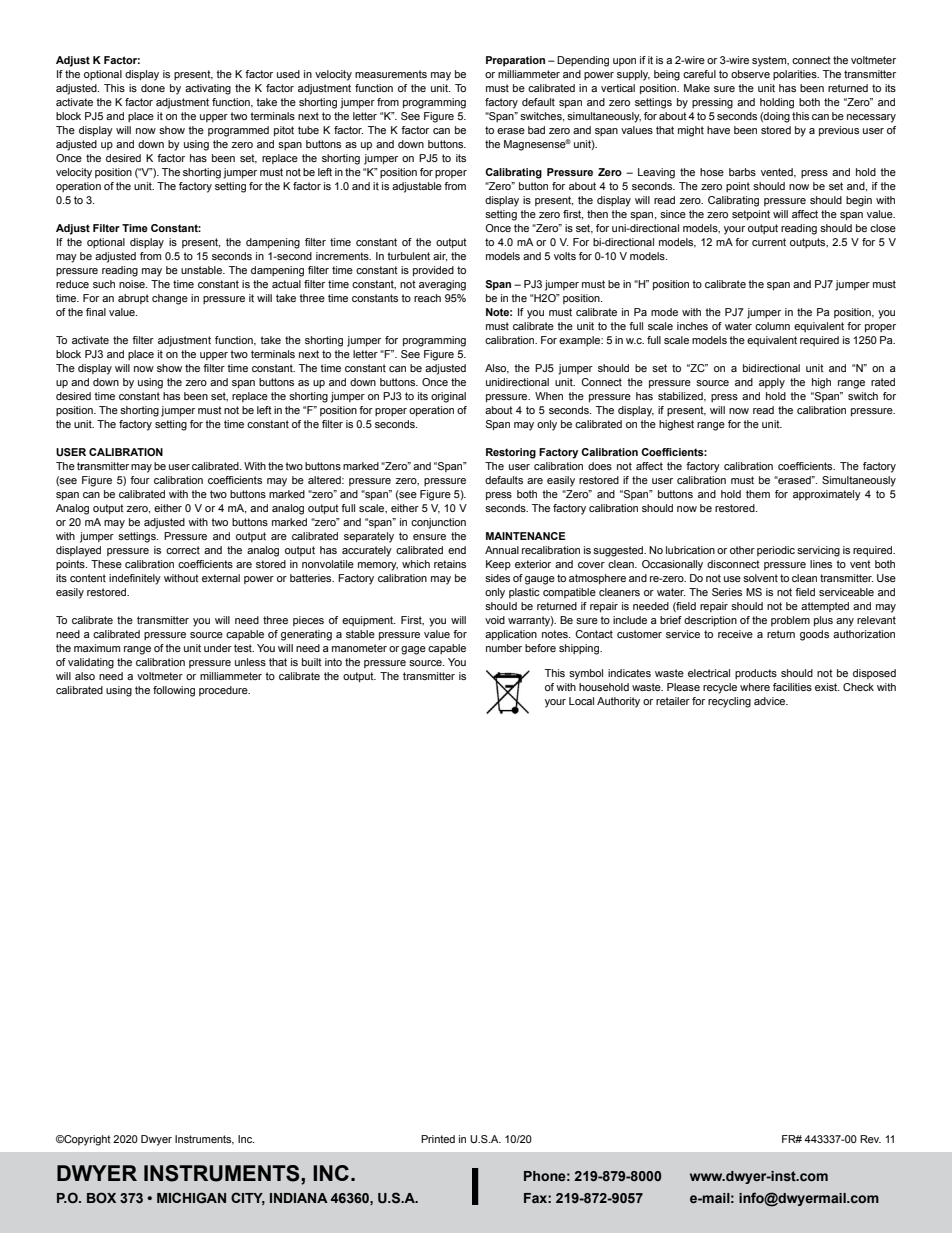  I want to click on done, so click(153, 88).
